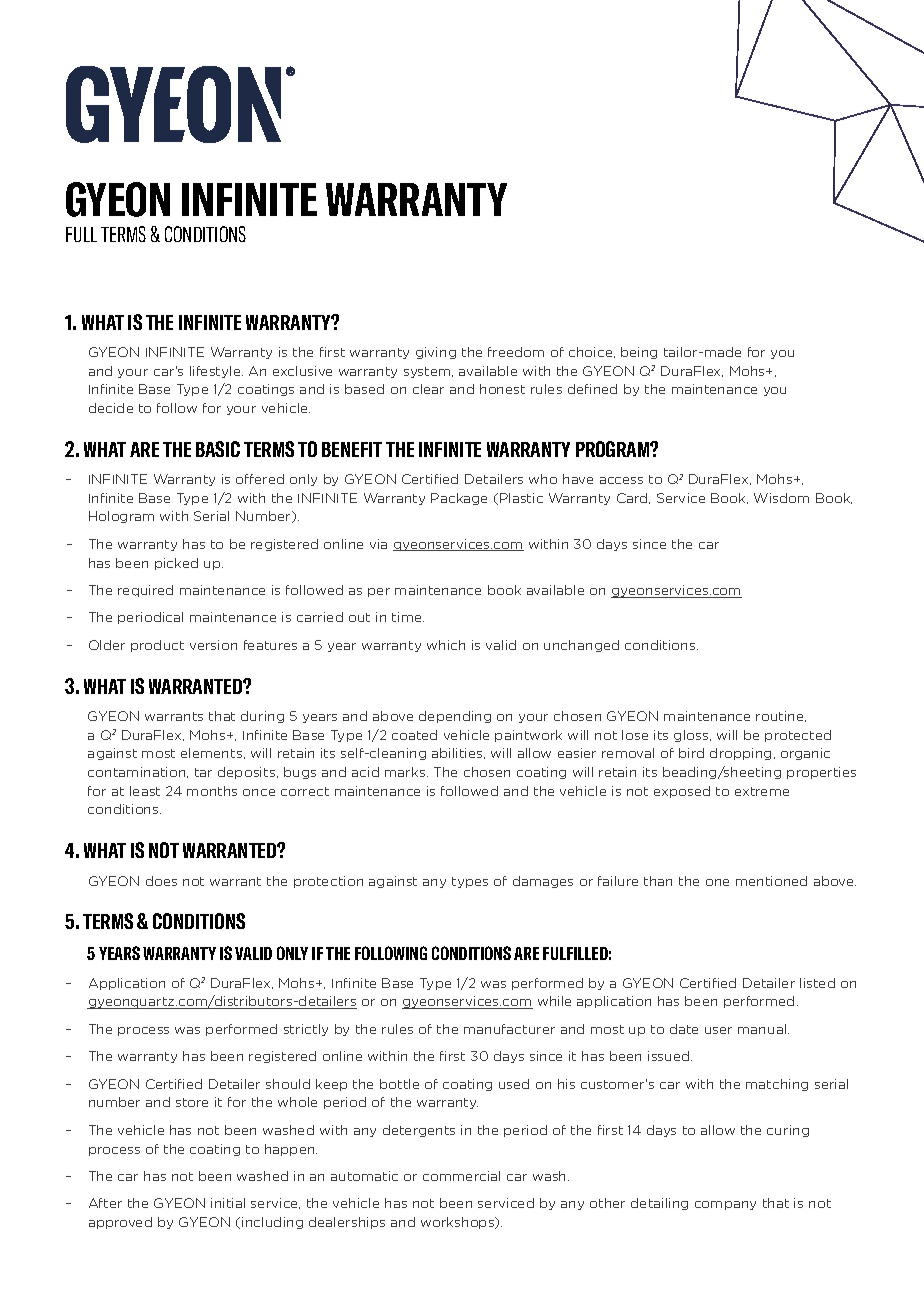  I want to click on FULL, so click(81, 234).
